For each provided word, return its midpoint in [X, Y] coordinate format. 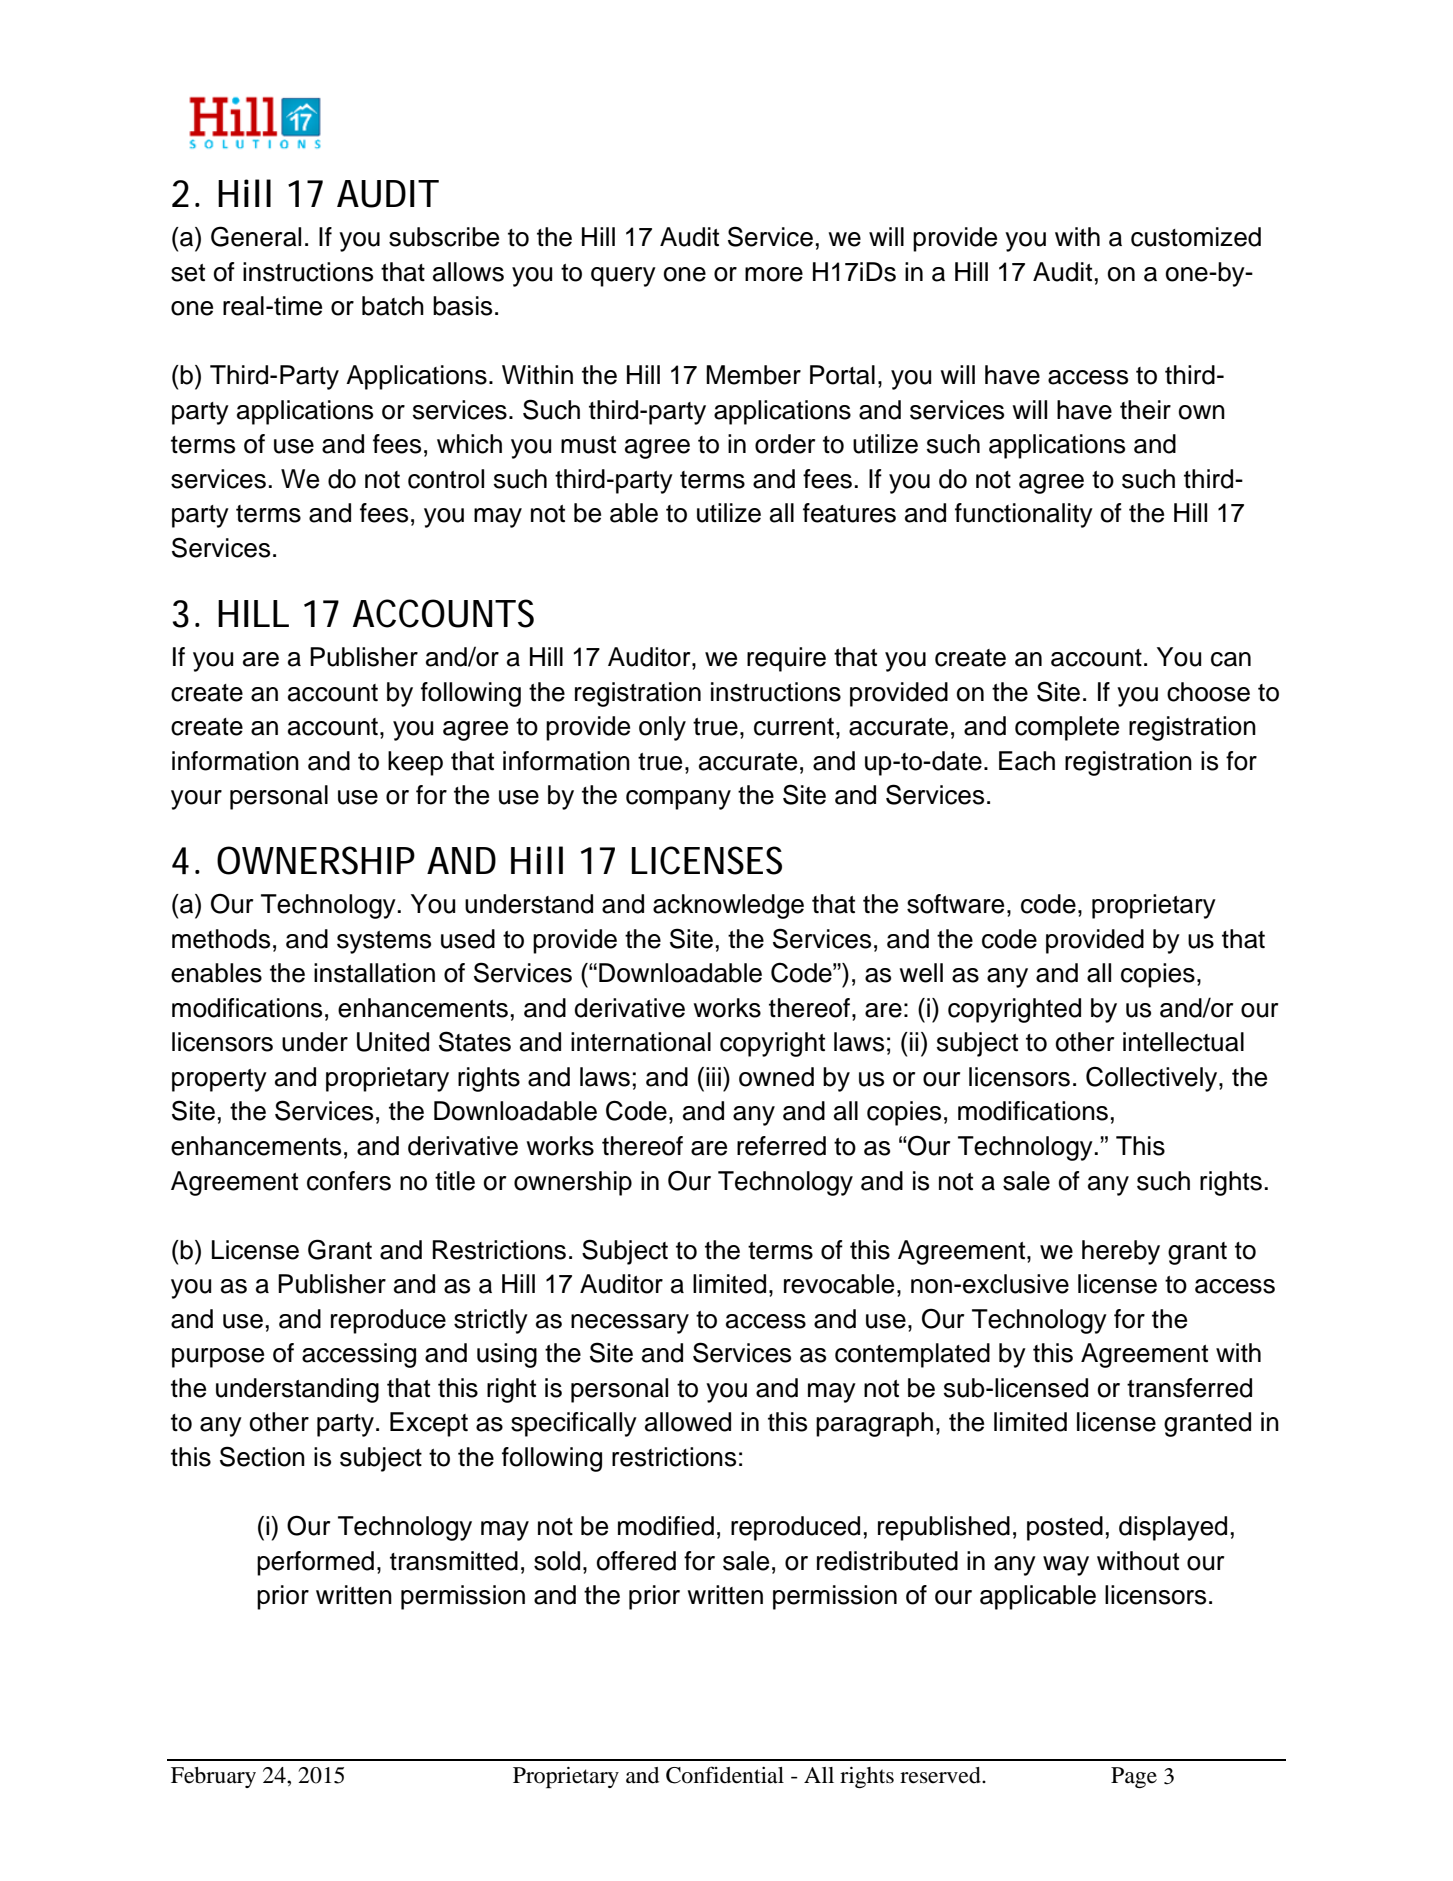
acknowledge [728, 906]
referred [781, 1146]
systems [384, 942]
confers [349, 1181]
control [446, 479]
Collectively [1153, 1079]
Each [1027, 761]
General [256, 236]
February [213, 1777]
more [774, 274]
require [786, 659]
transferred [1189, 1388]
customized [1196, 237]
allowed [688, 1422]
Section [262, 1456]
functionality [1024, 515]
